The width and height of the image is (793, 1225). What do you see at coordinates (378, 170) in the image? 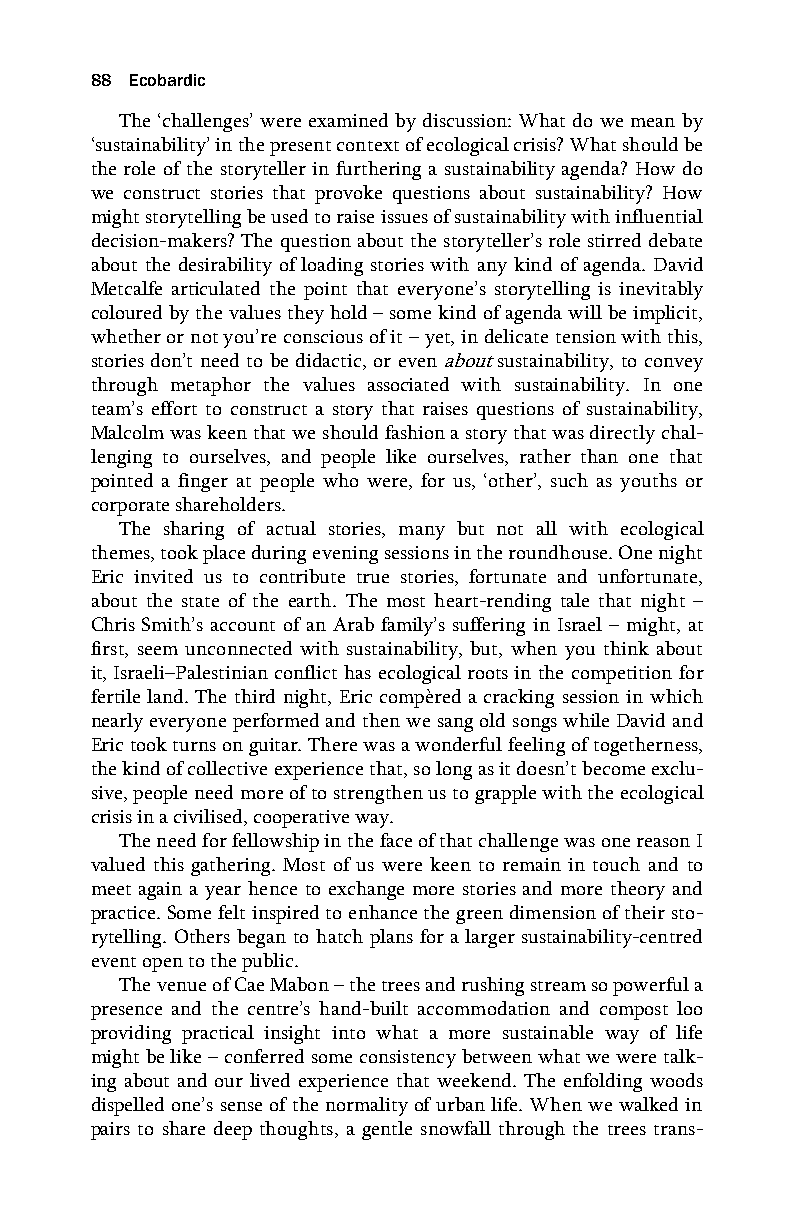
I see `furthering` at bounding box center [378, 170].
